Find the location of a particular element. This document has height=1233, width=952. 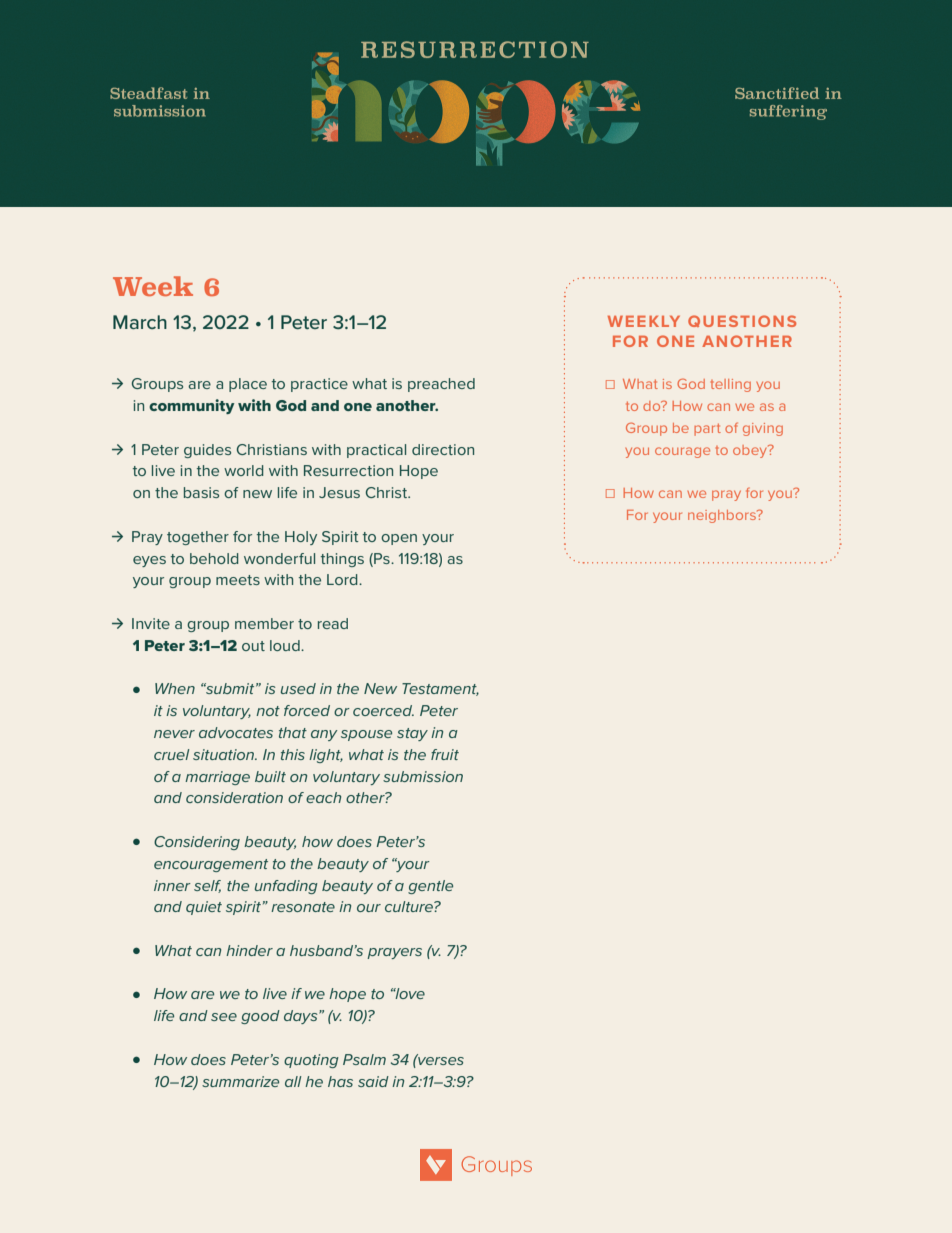

gentle is located at coordinates (430, 887).
